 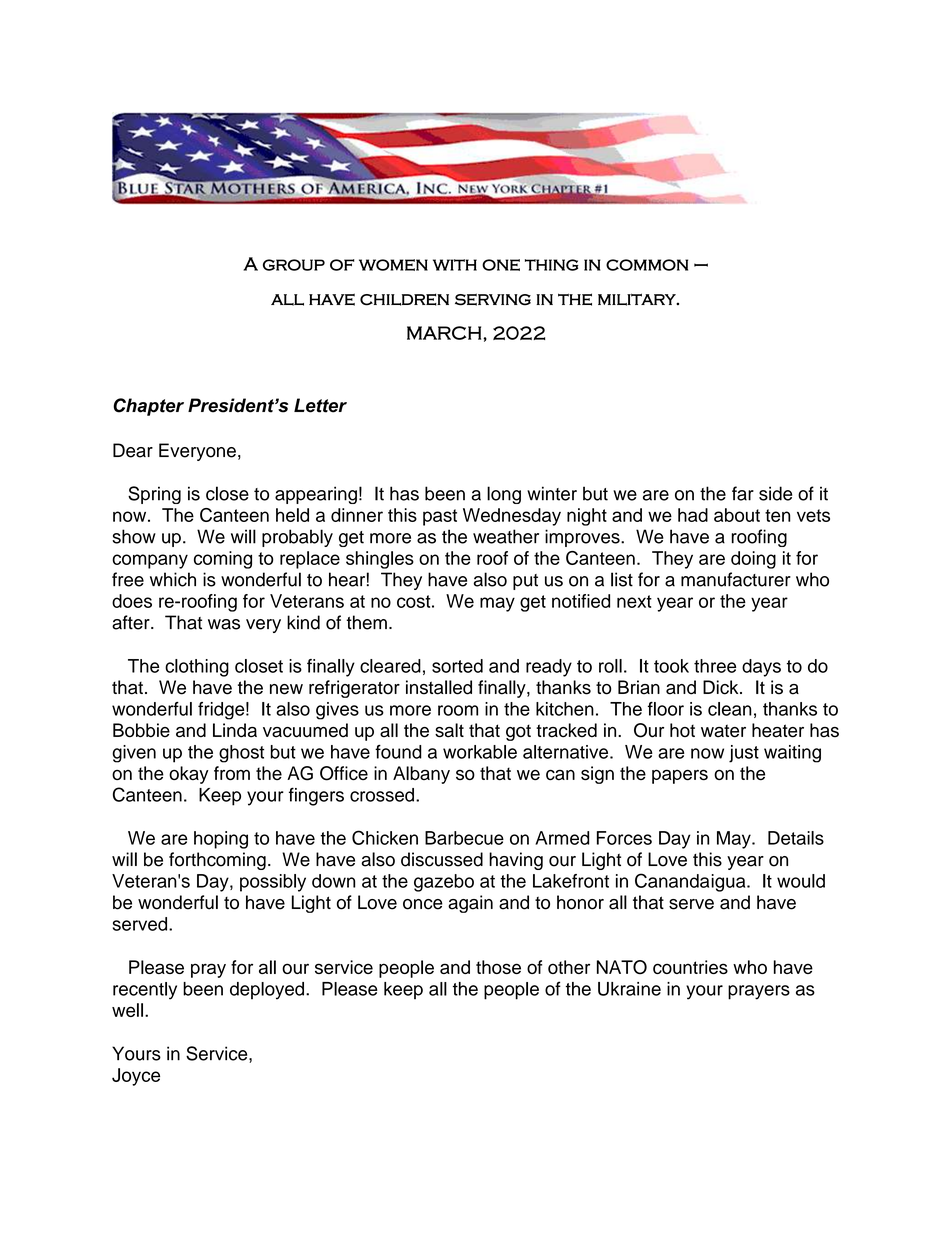 What do you see at coordinates (273, 883) in the screenshot?
I see `possibly` at bounding box center [273, 883].
